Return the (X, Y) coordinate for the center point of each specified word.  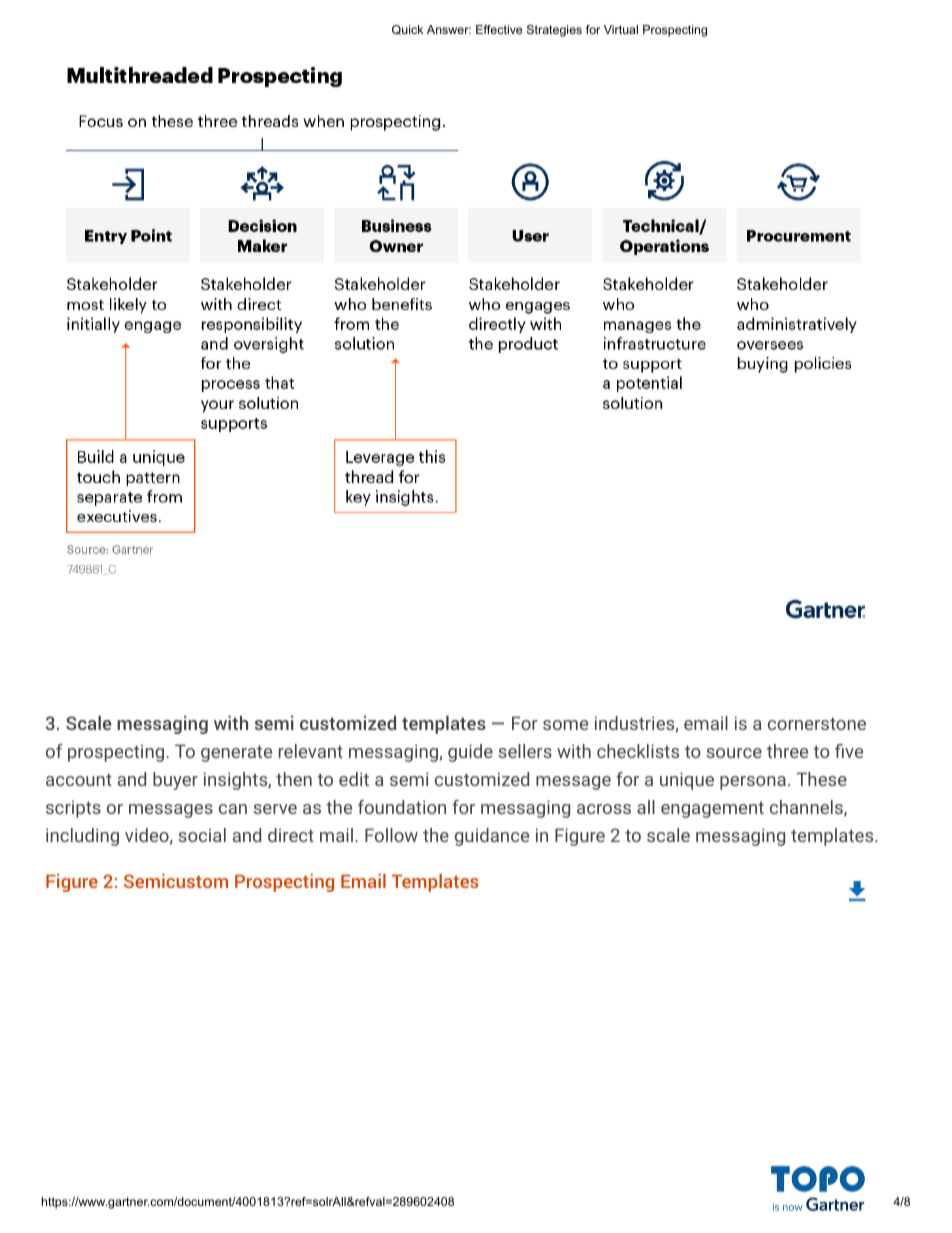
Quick (407, 30)
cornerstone (817, 723)
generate (236, 753)
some (565, 725)
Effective (499, 29)
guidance (492, 837)
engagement (712, 810)
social (202, 835)
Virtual (621, 29)
